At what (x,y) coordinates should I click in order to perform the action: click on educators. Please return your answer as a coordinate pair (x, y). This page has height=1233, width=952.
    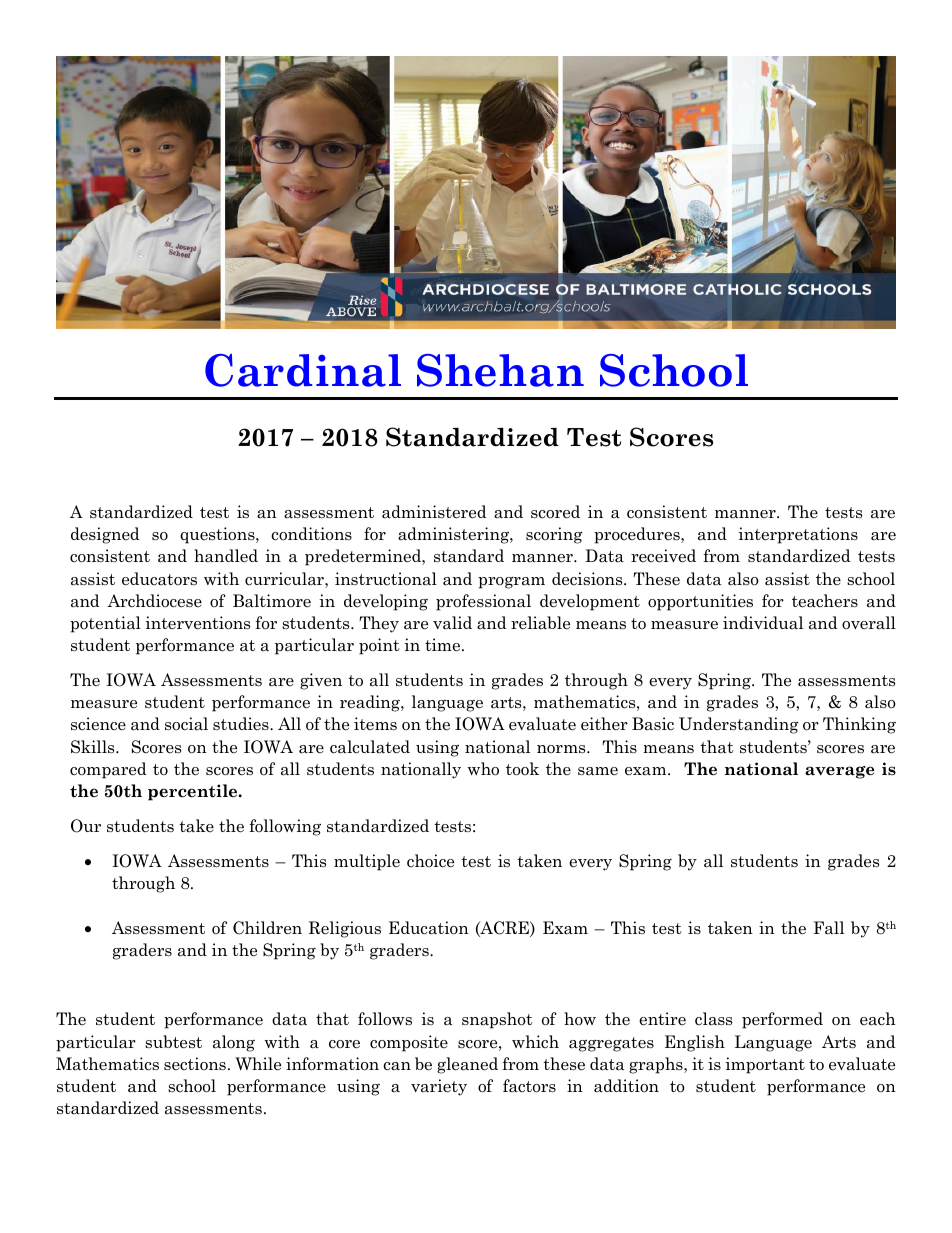
    Looking at the image, I should click on (159, 579).
